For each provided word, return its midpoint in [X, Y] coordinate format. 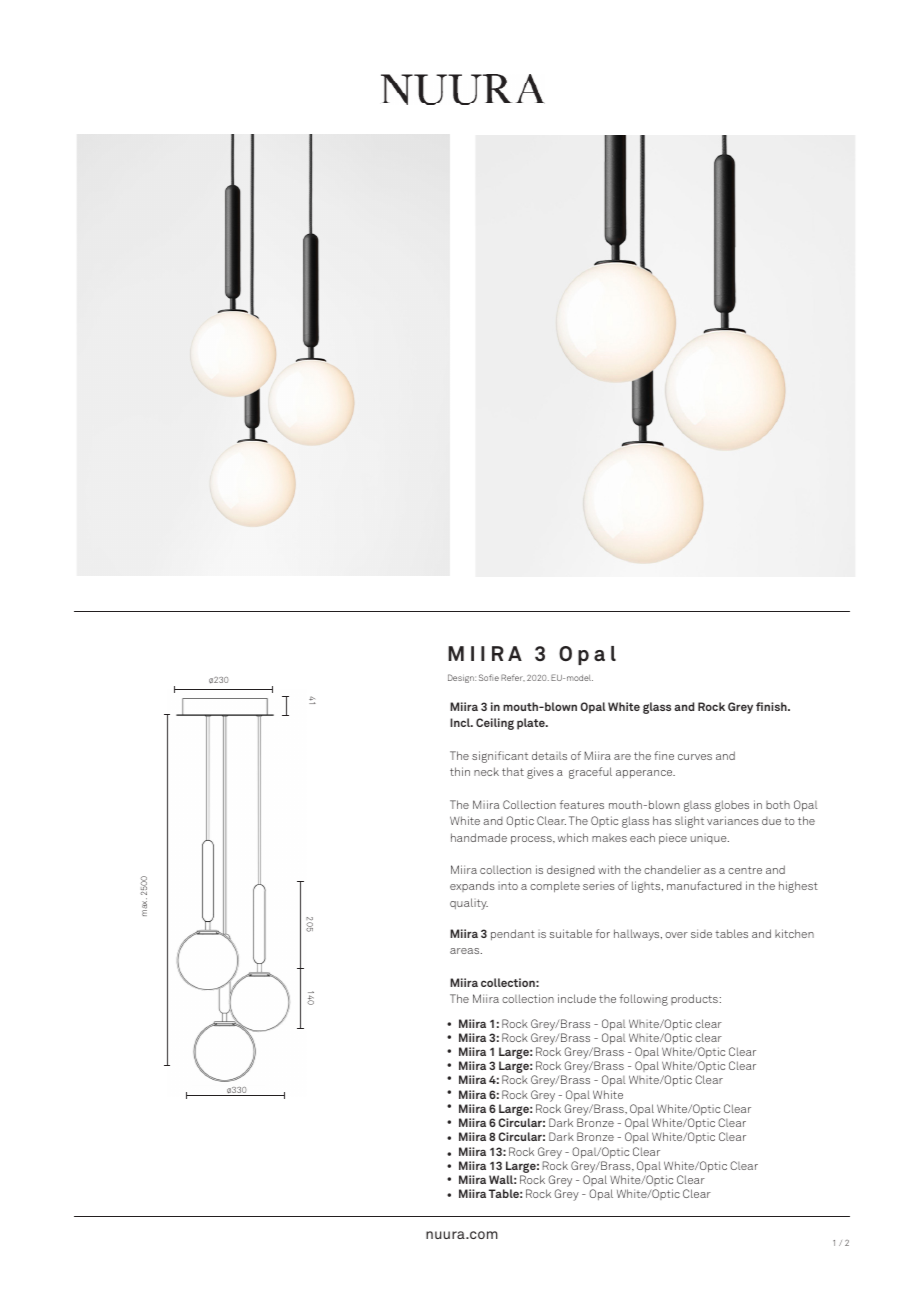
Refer [513, 677]
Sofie [489, 677]
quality [469, 904]
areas [466, 951]
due [771, 821]
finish [772, 706]
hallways [638, 935]
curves [695, 757]
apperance [645, 774]
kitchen [794, 933]
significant [500, 757]
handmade [479, 837]
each [642, 837]
